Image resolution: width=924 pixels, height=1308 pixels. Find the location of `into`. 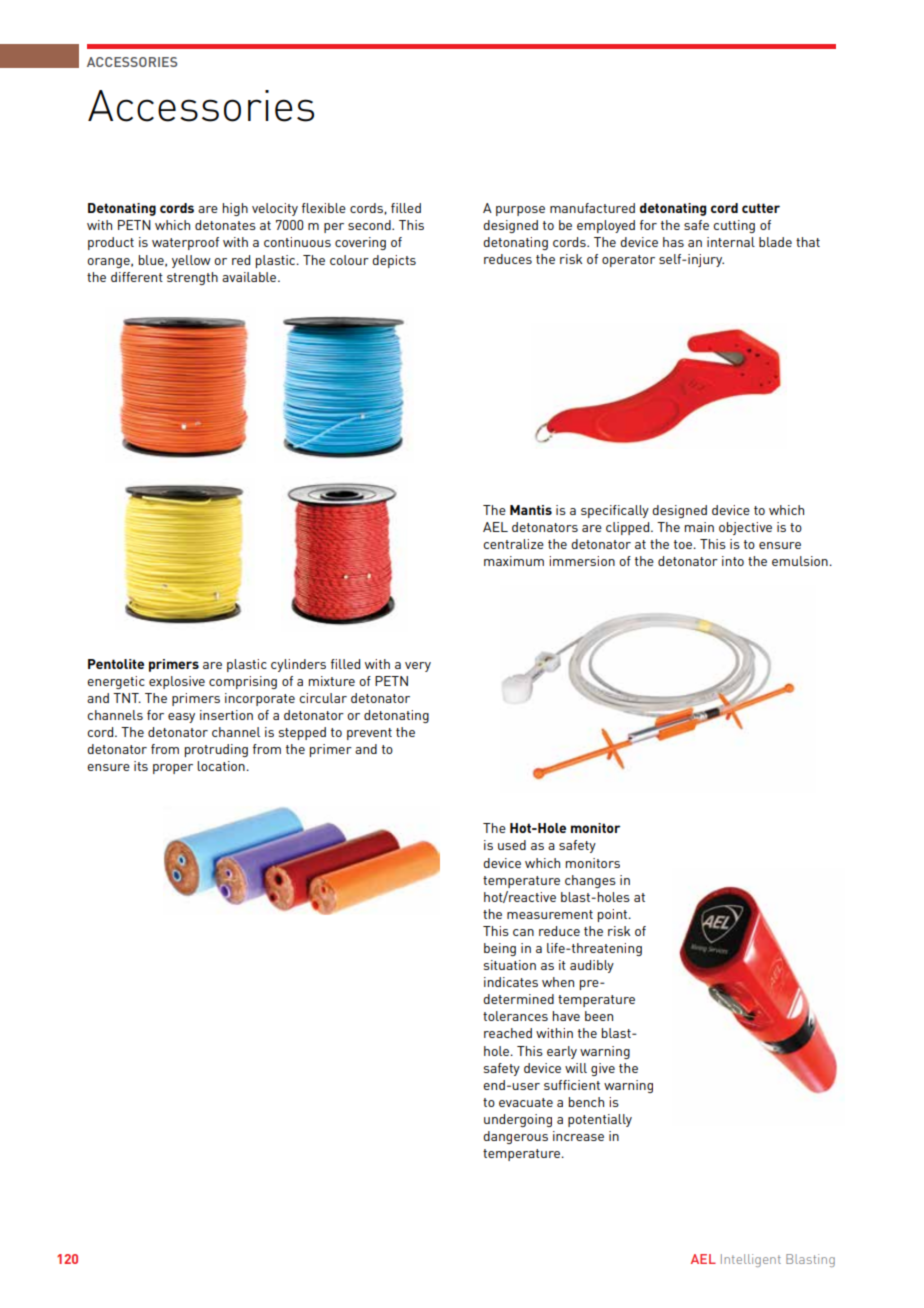

into is located at coordinates (733, 561).
